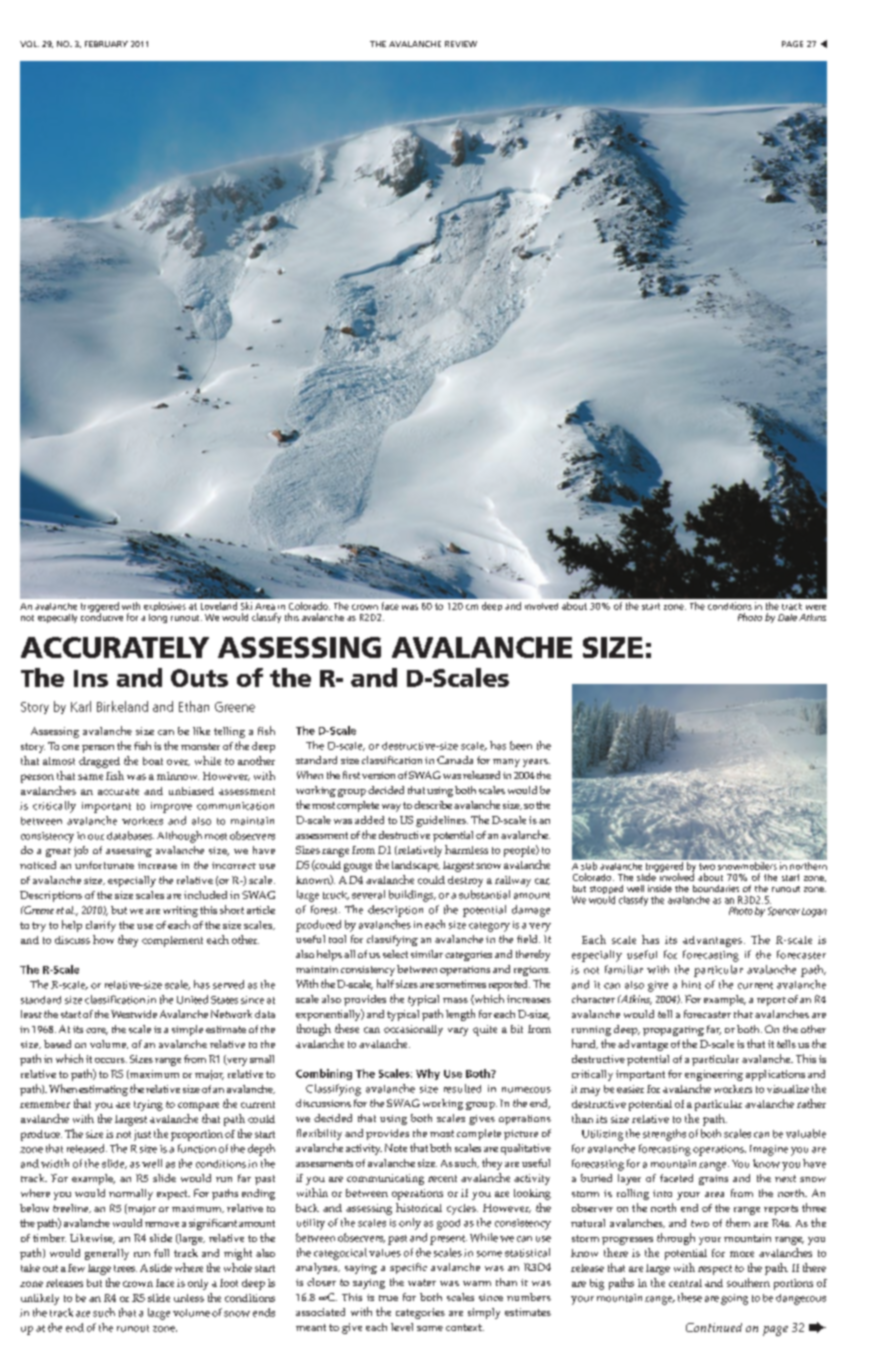 Image resolution: width=887 pixels, height=1372 pixels. What do you see at coordinates (816, 607) in the screenshot?
I see `were` at bounding box center [816, 607].
